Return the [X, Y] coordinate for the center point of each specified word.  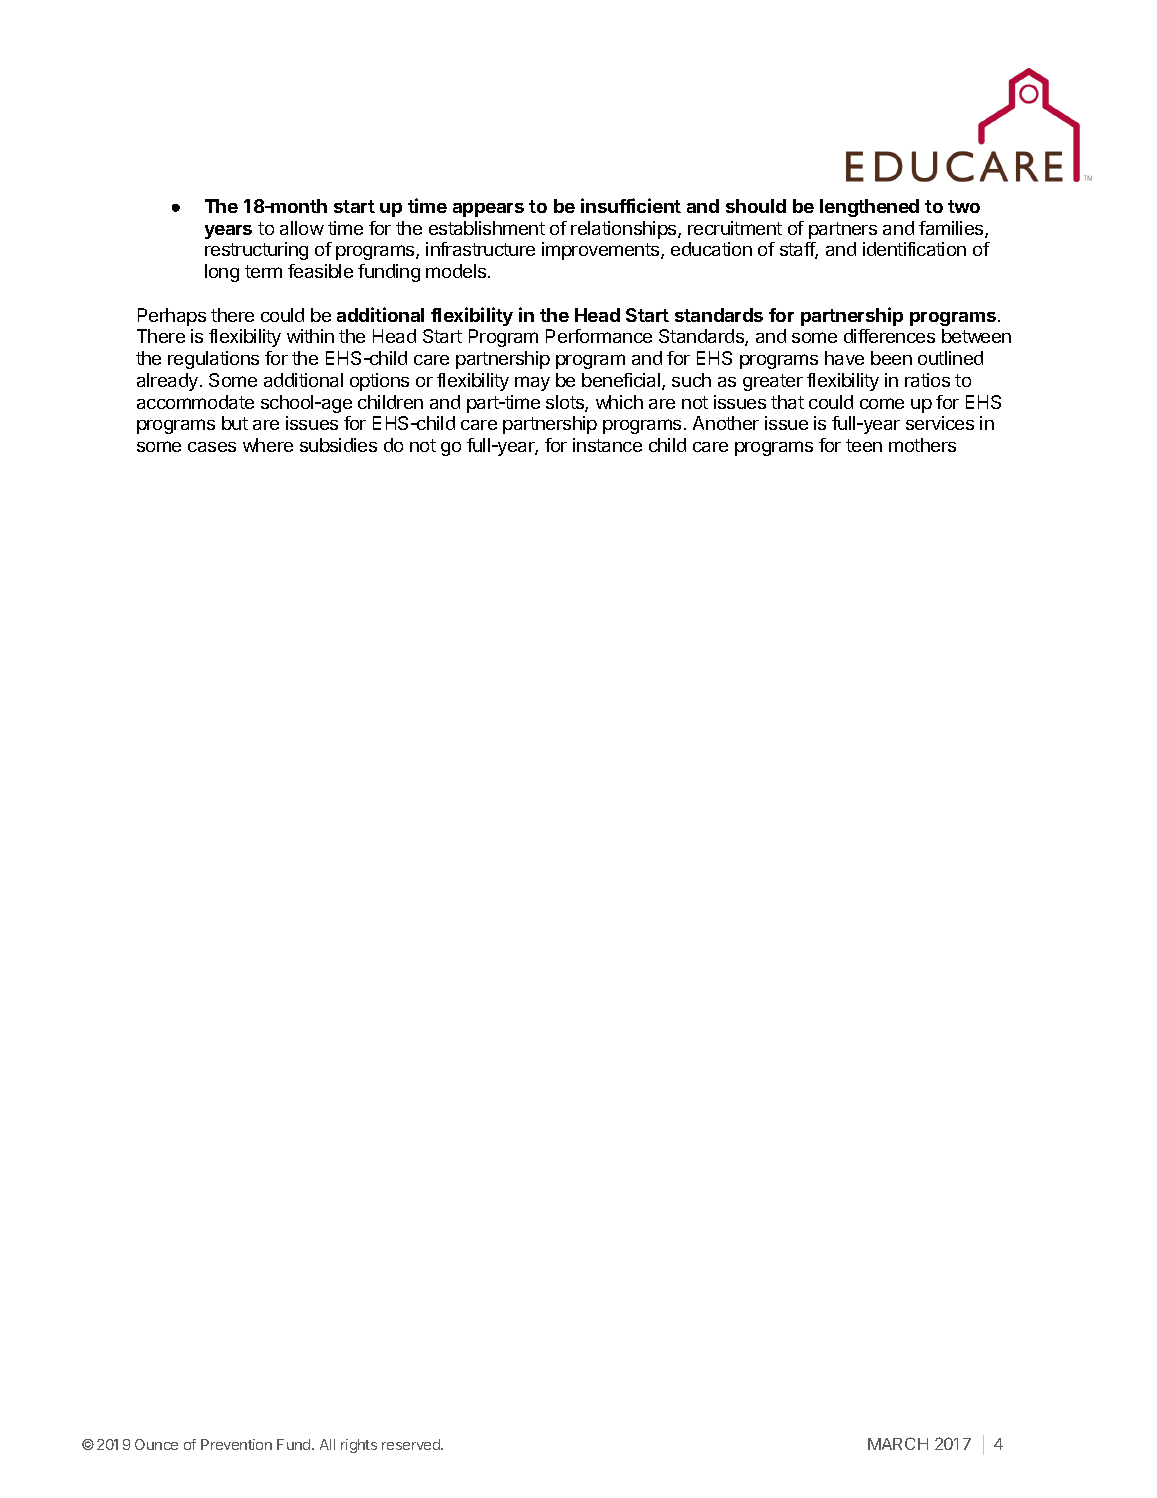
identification [914, 249]
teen [864, 445]
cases [212, 447]
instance [607, 445]
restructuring [256, 251]
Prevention [236, 1444]
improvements [602, 251]
